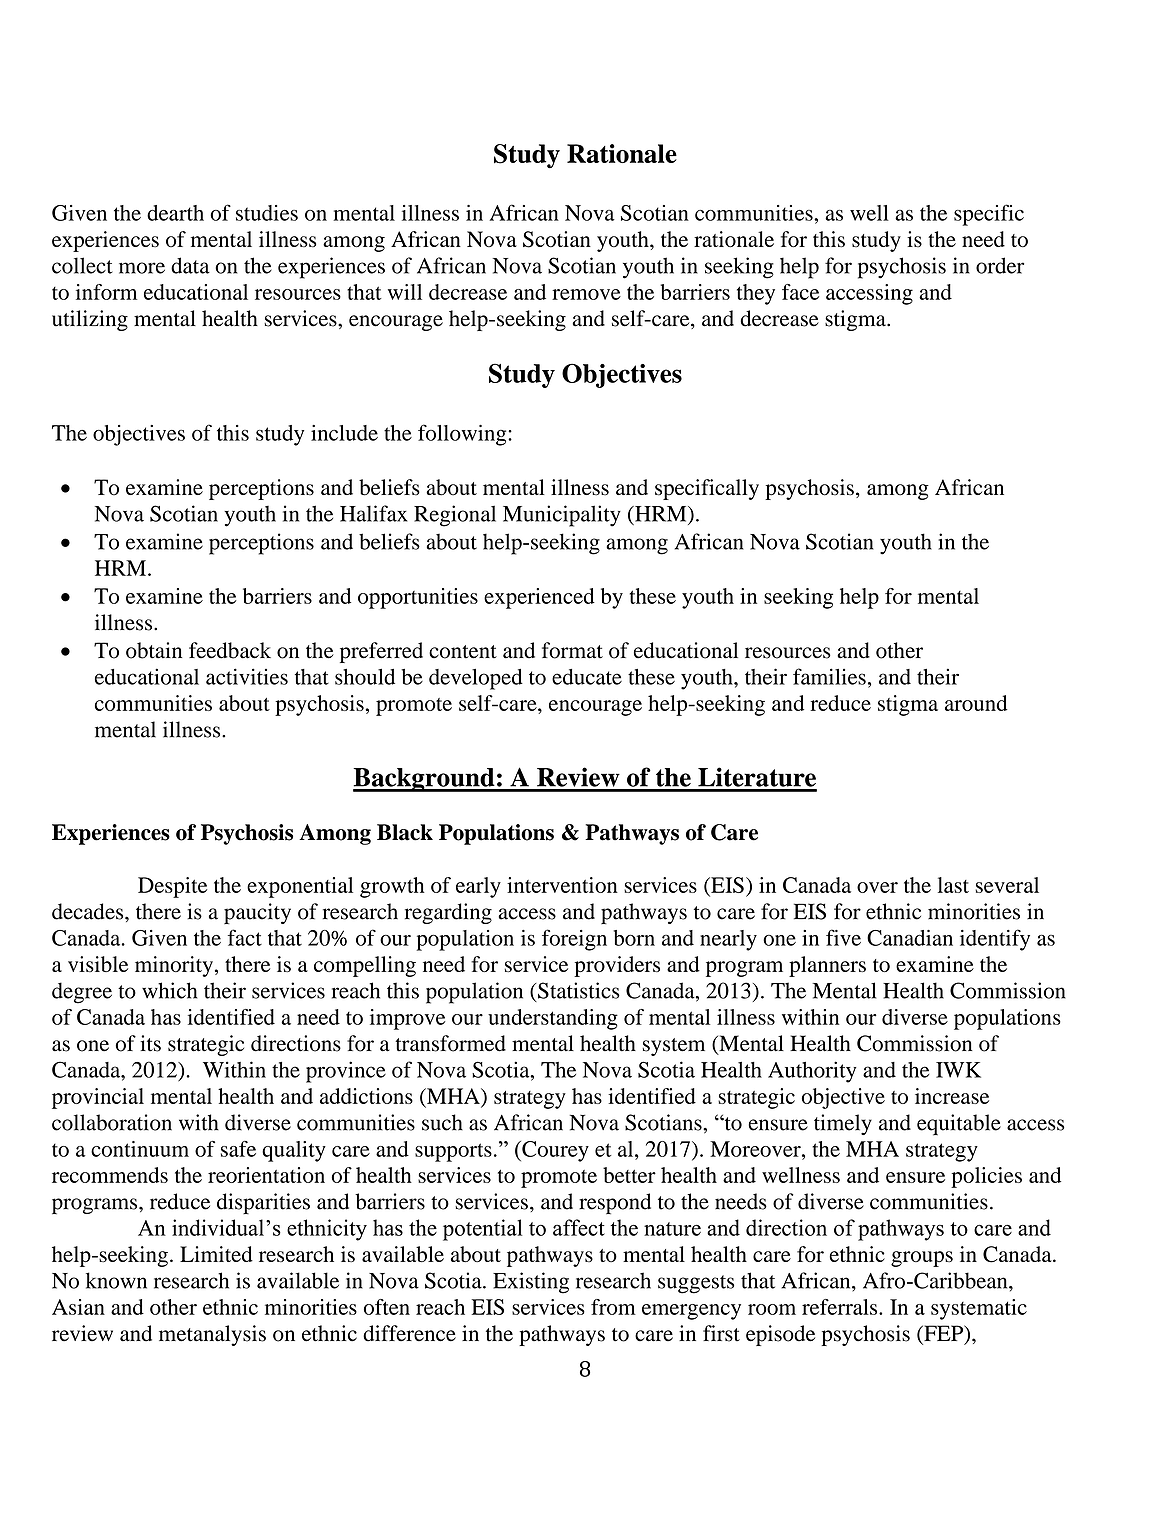  Describe the element at coordinates (1000, 265) in the document. I see `order` at that location.
